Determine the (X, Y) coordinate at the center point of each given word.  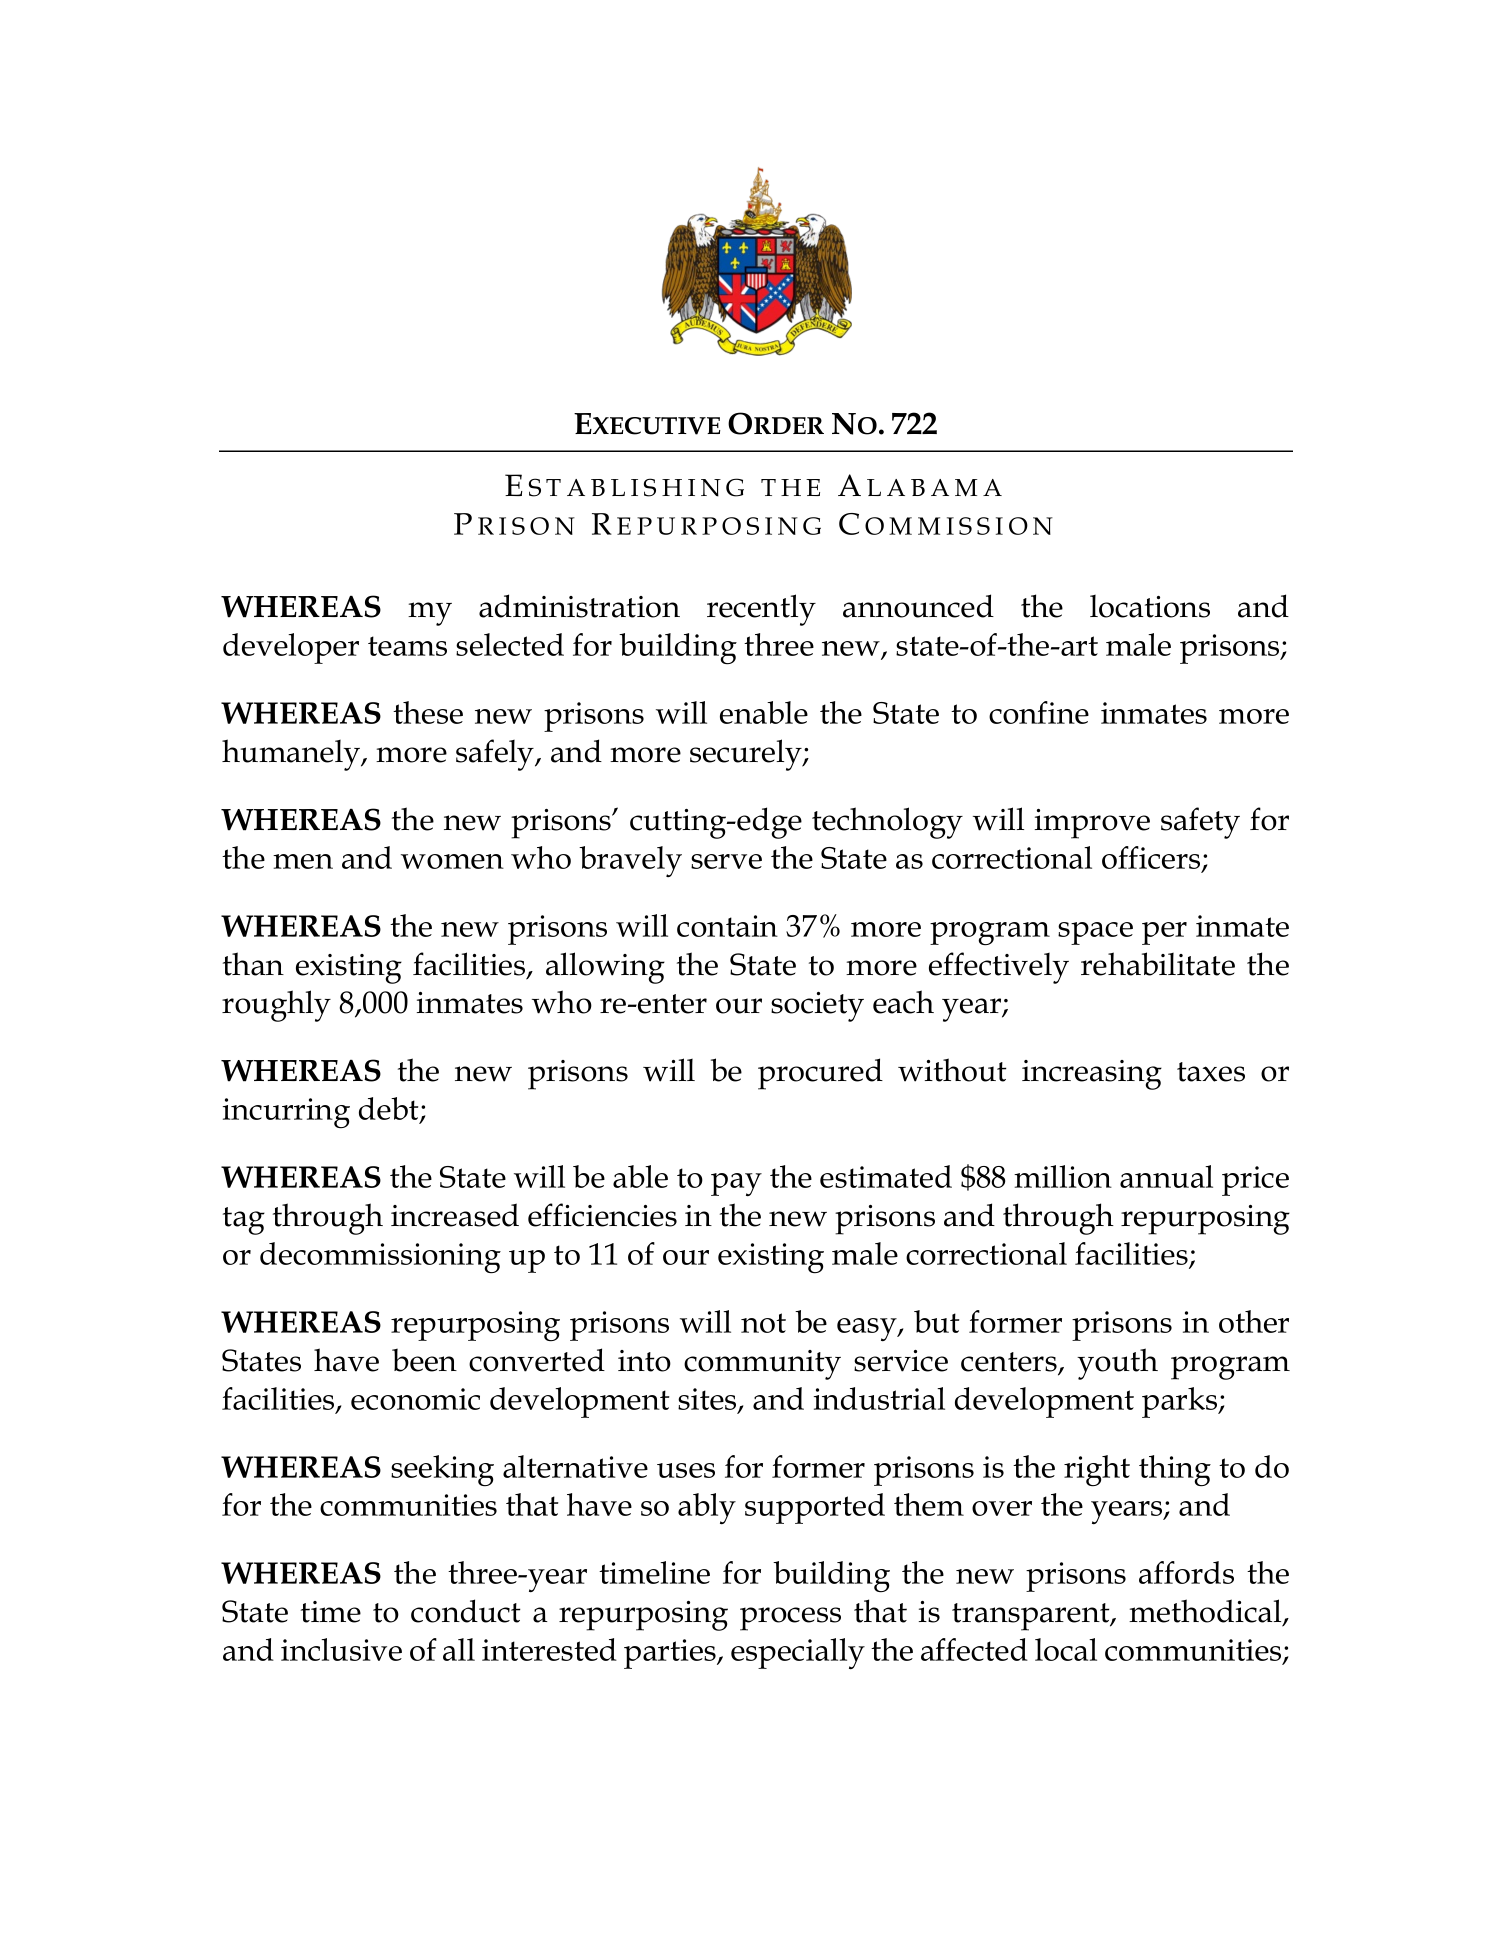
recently (761, 610)
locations (1150, 606)
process (790, 1619)
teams (407, 646)
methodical (1206, 1612)
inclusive (341, 1649)
